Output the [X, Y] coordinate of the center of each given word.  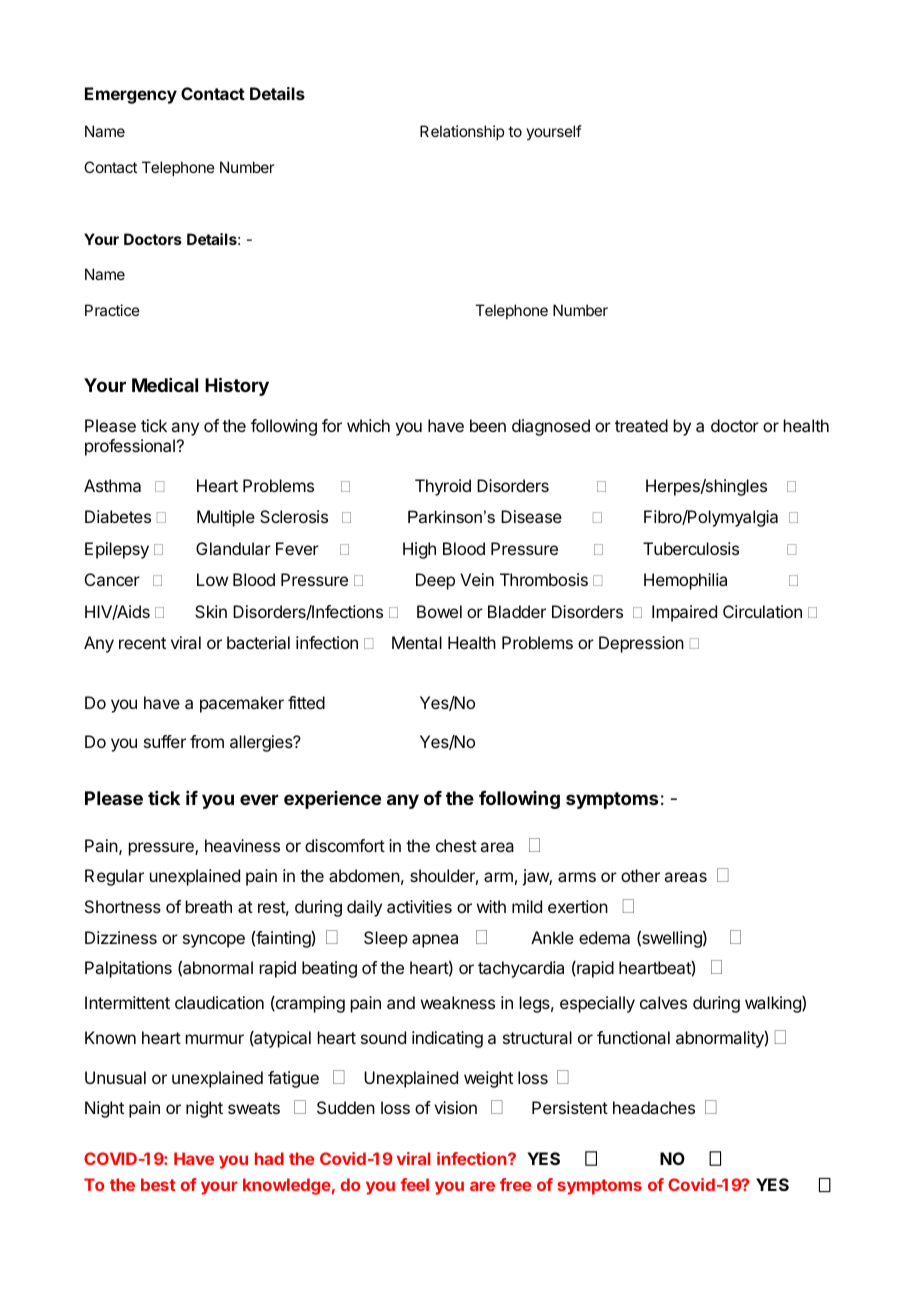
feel [414, 1184]
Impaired [684, 613]
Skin [211, 611]
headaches [654, 1107]
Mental [417, 642]
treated [641, 425]
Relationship [462, 132]
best [158, 1184]
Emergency [131, 95]
